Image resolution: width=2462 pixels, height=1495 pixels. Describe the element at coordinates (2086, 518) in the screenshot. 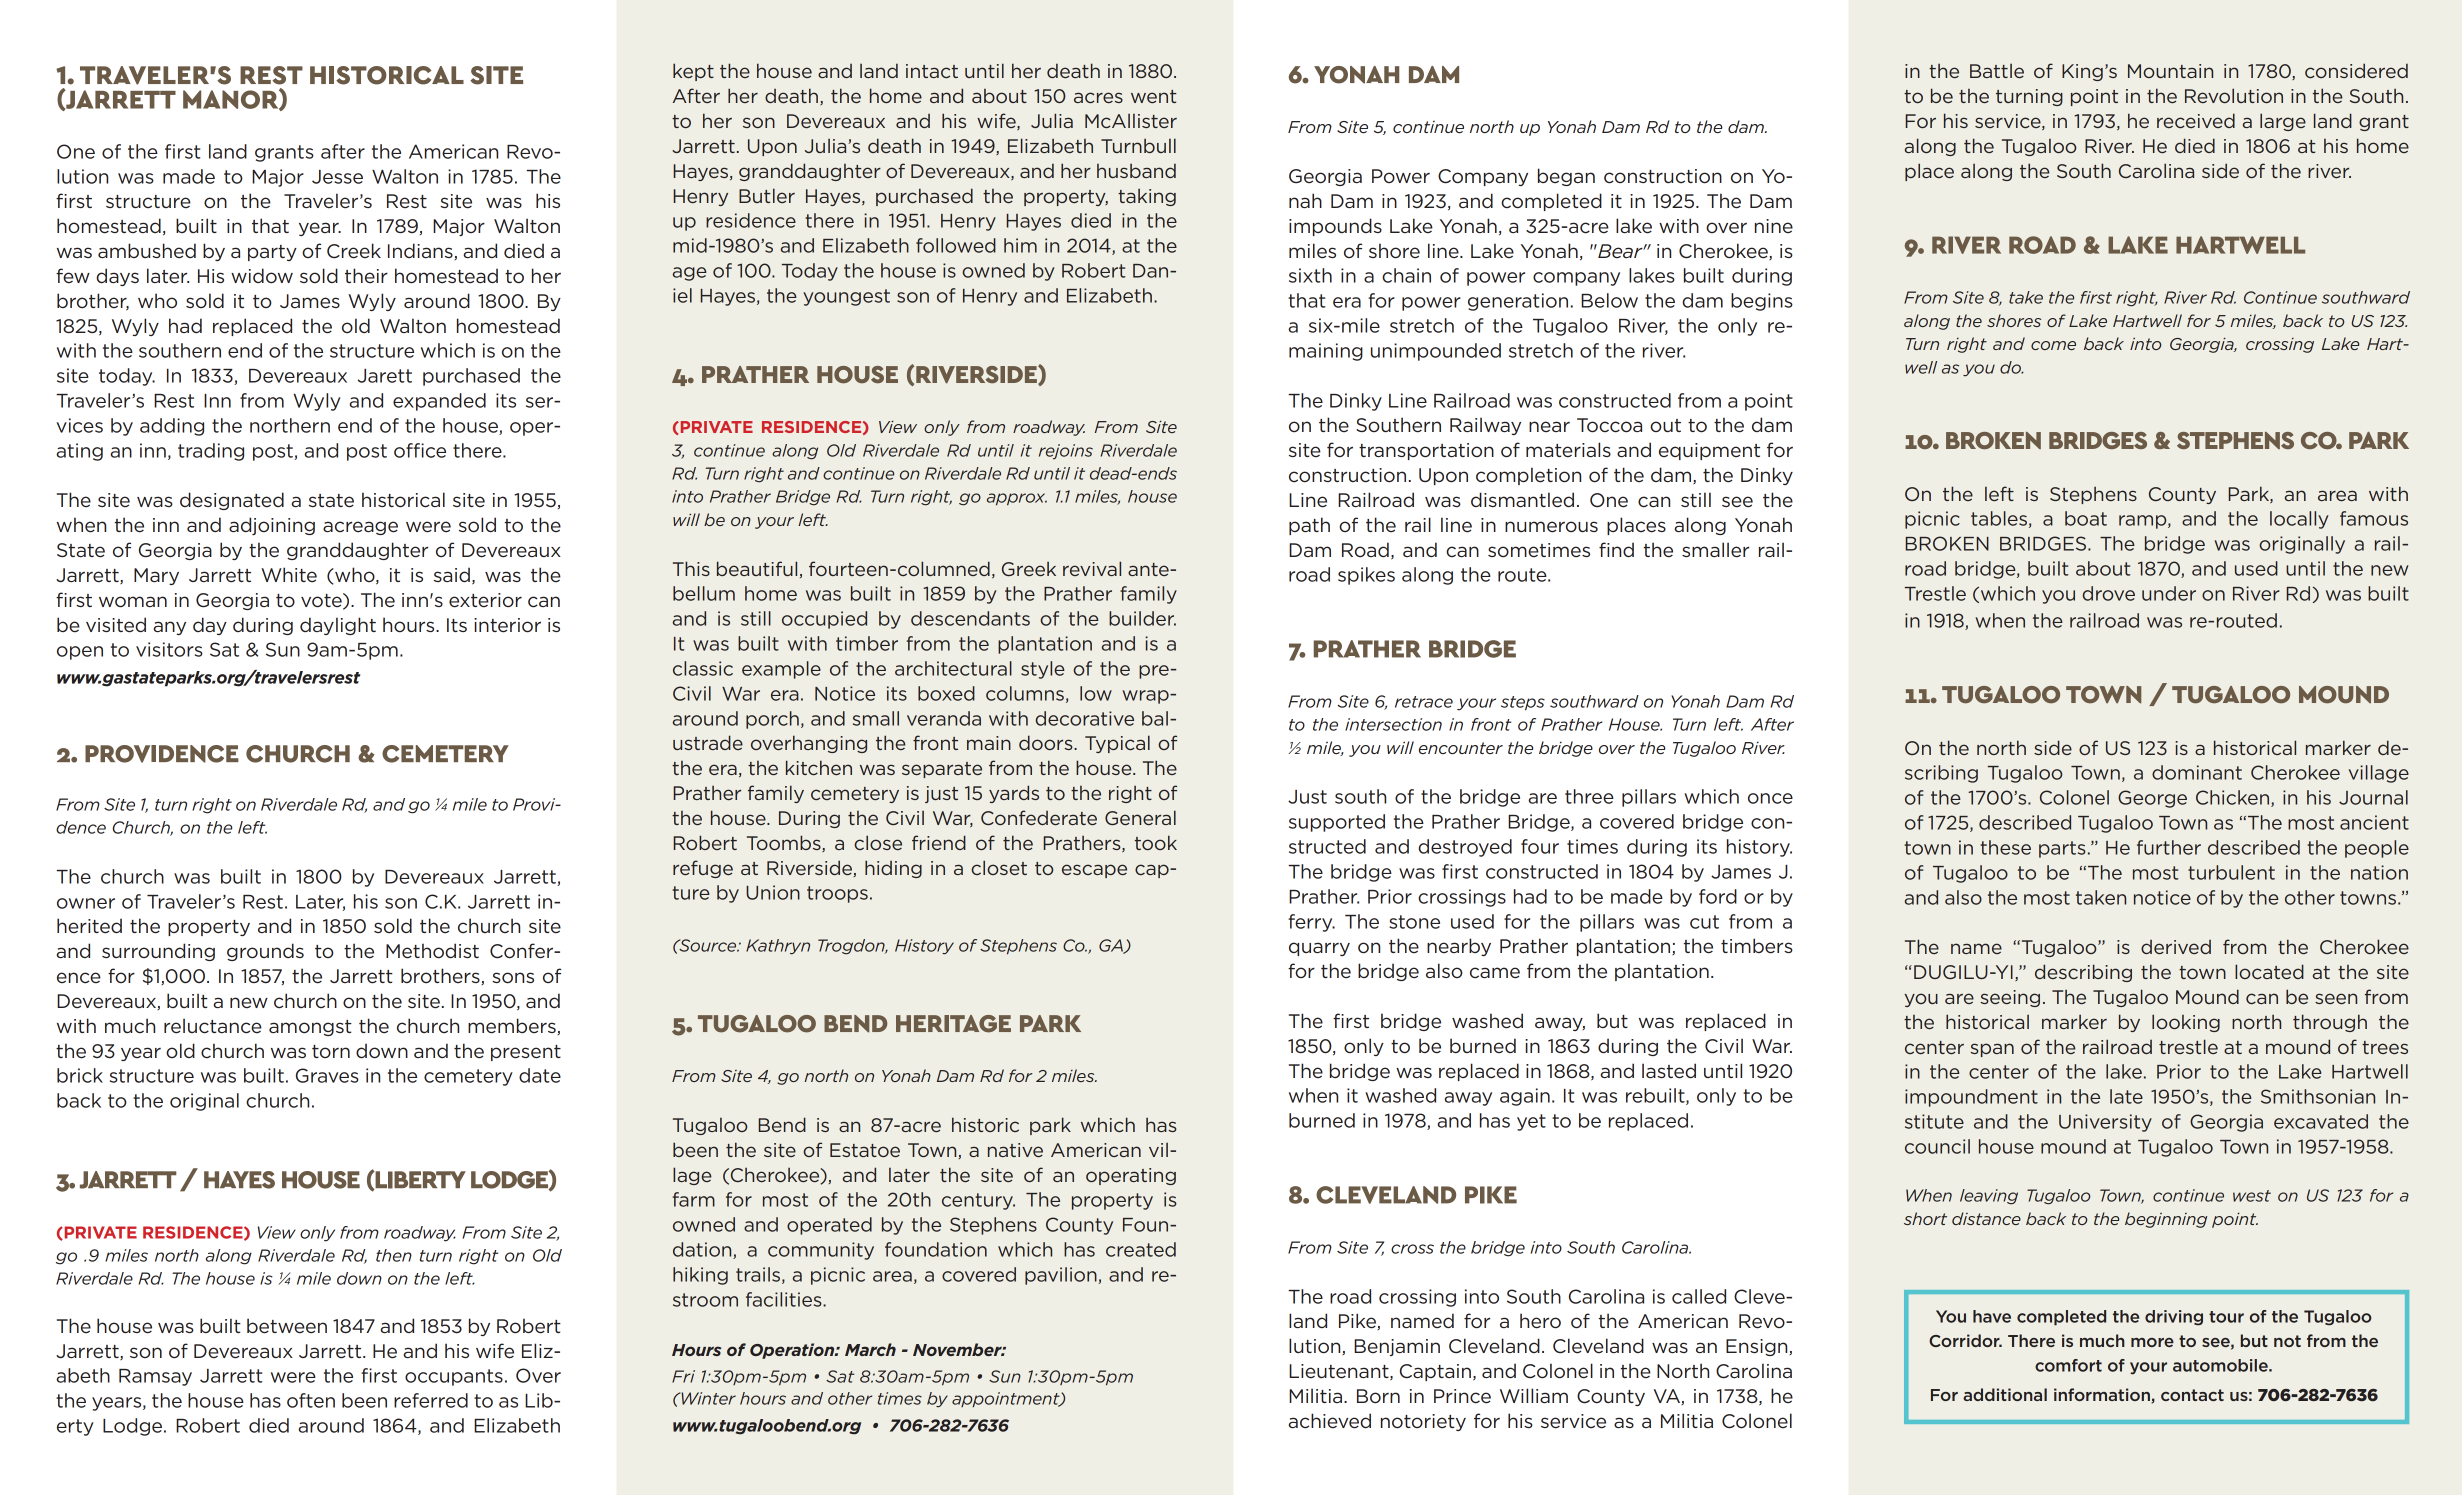

I see `boat` at that location.
